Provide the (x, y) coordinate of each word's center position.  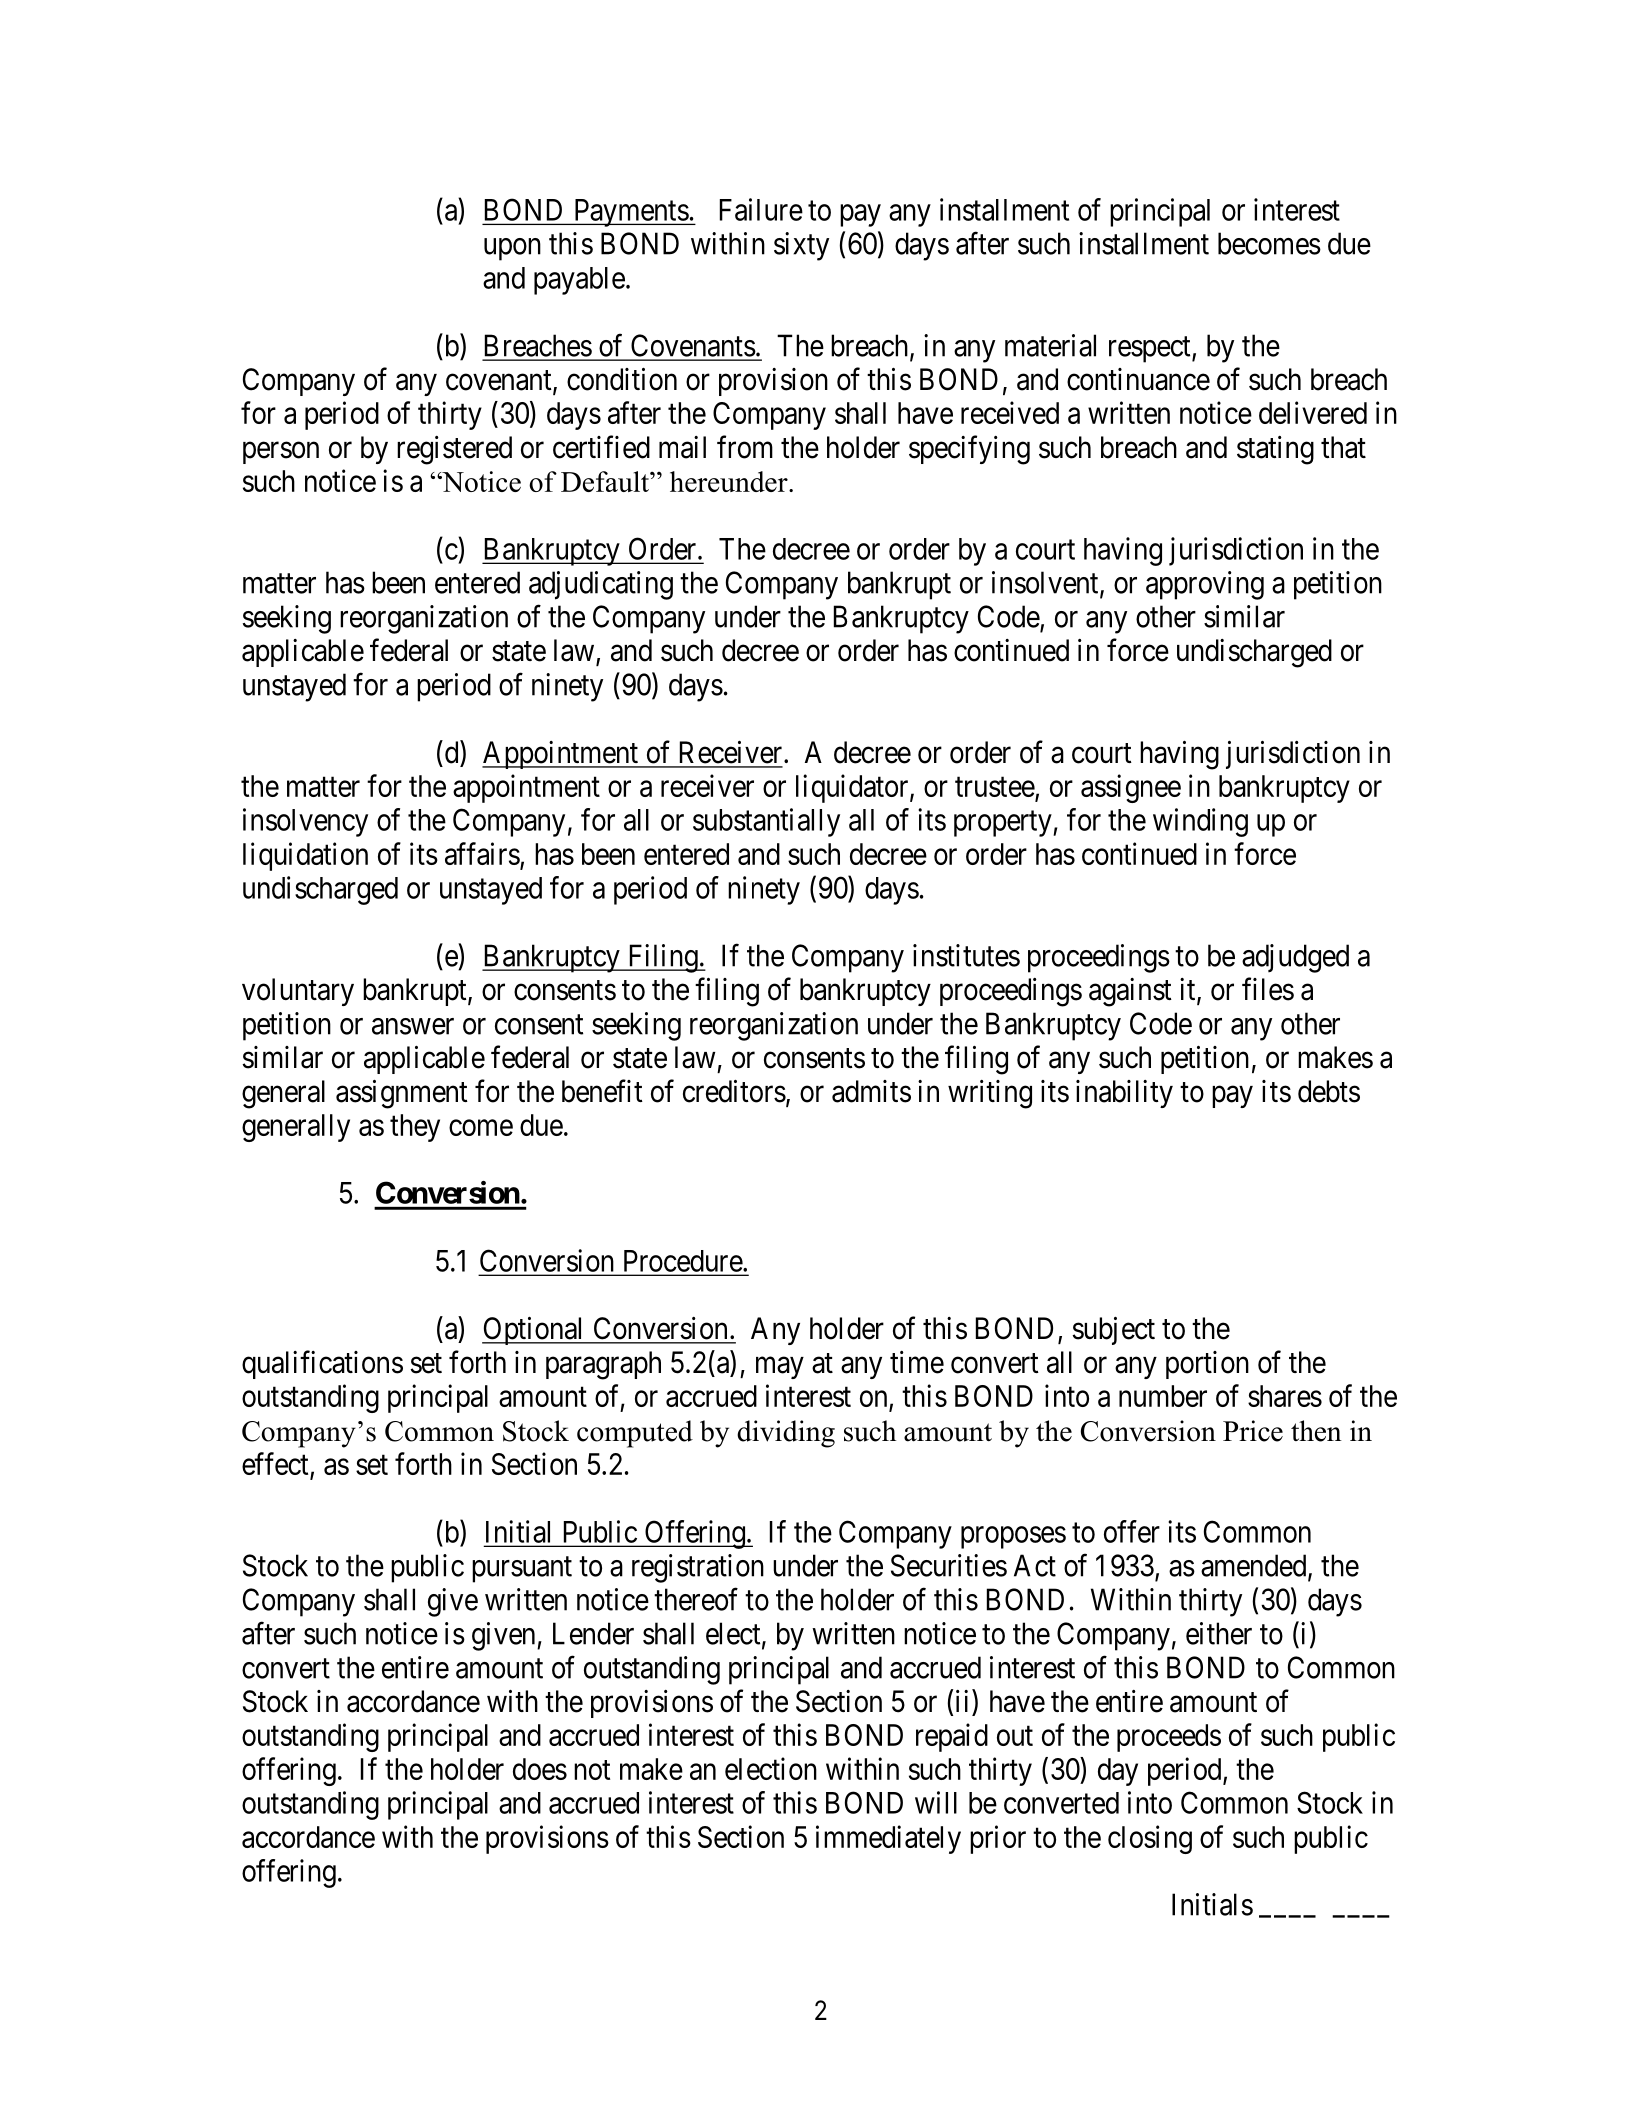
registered (454, 450)
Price (1253, 1431)
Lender (593, 1633)
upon (512, 249)
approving (1205, 585)
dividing (786, 1434)
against (1130, 992)
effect (275, 1463)
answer (413, 1026)
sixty (801, 246)
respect (1151, 350)
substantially (766, 822)
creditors (734, 1091)
